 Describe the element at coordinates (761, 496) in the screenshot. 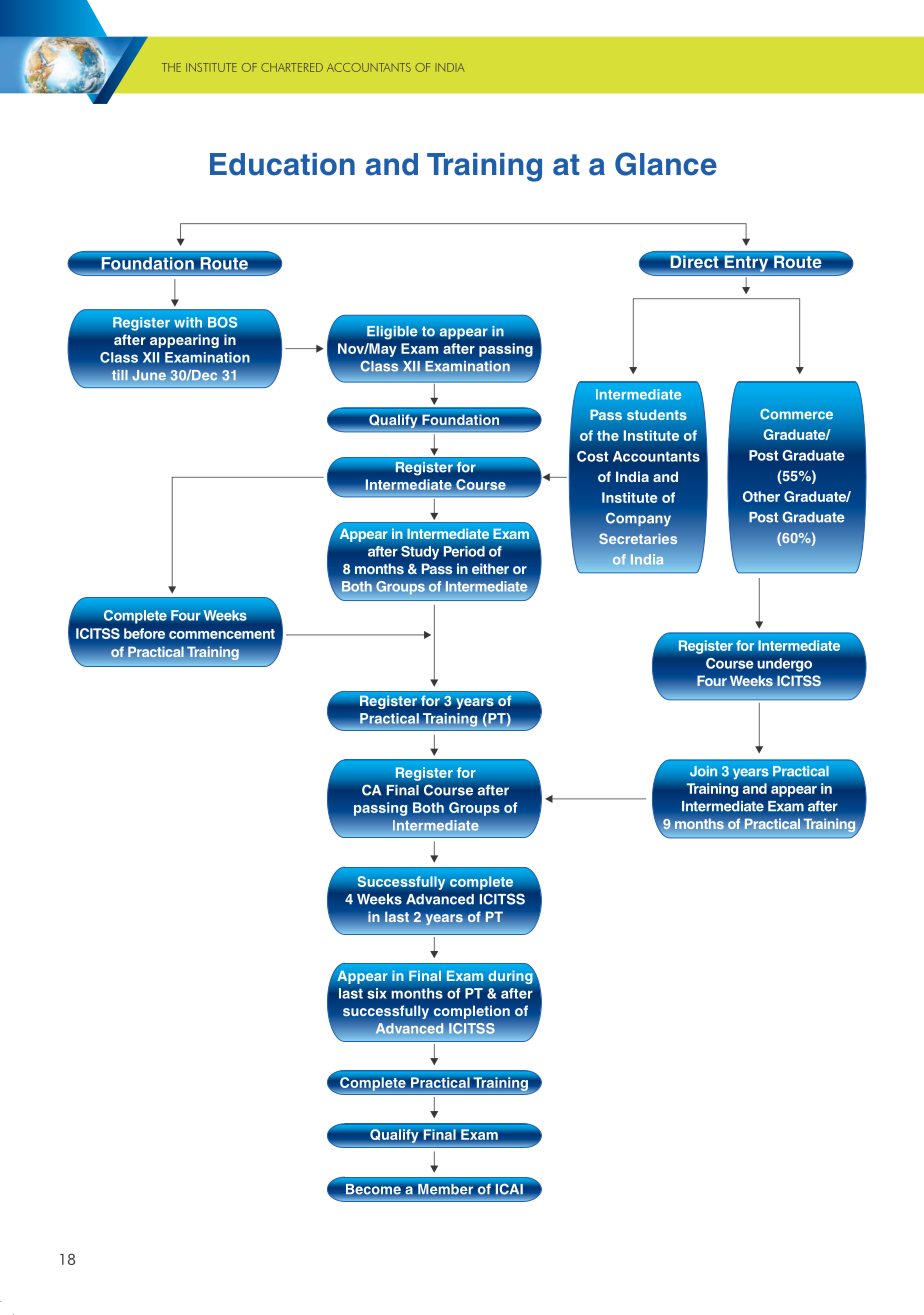

I see `Other` at that location.
